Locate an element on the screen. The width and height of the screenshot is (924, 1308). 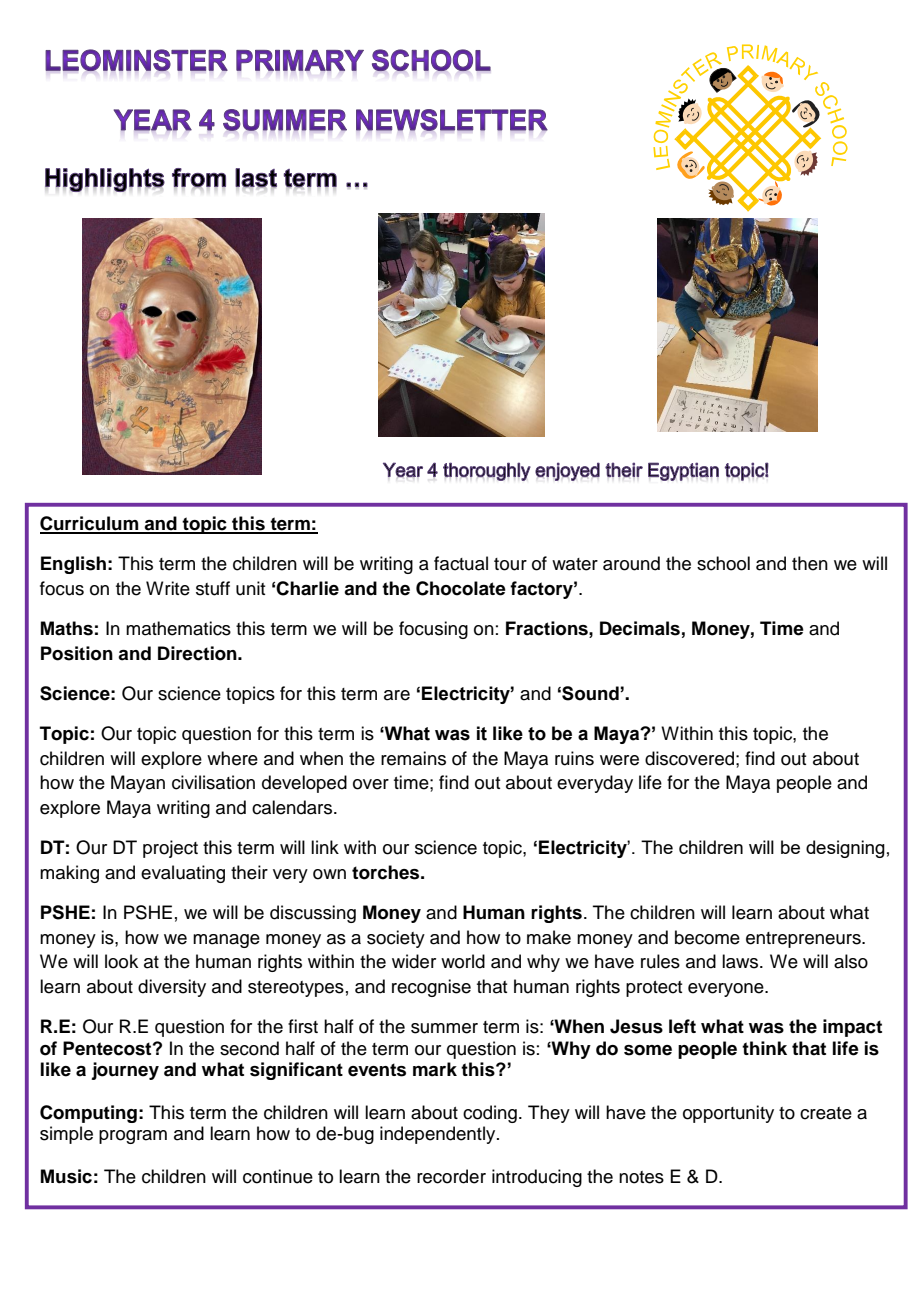
recorder is located at coordinates (451, 1176).
